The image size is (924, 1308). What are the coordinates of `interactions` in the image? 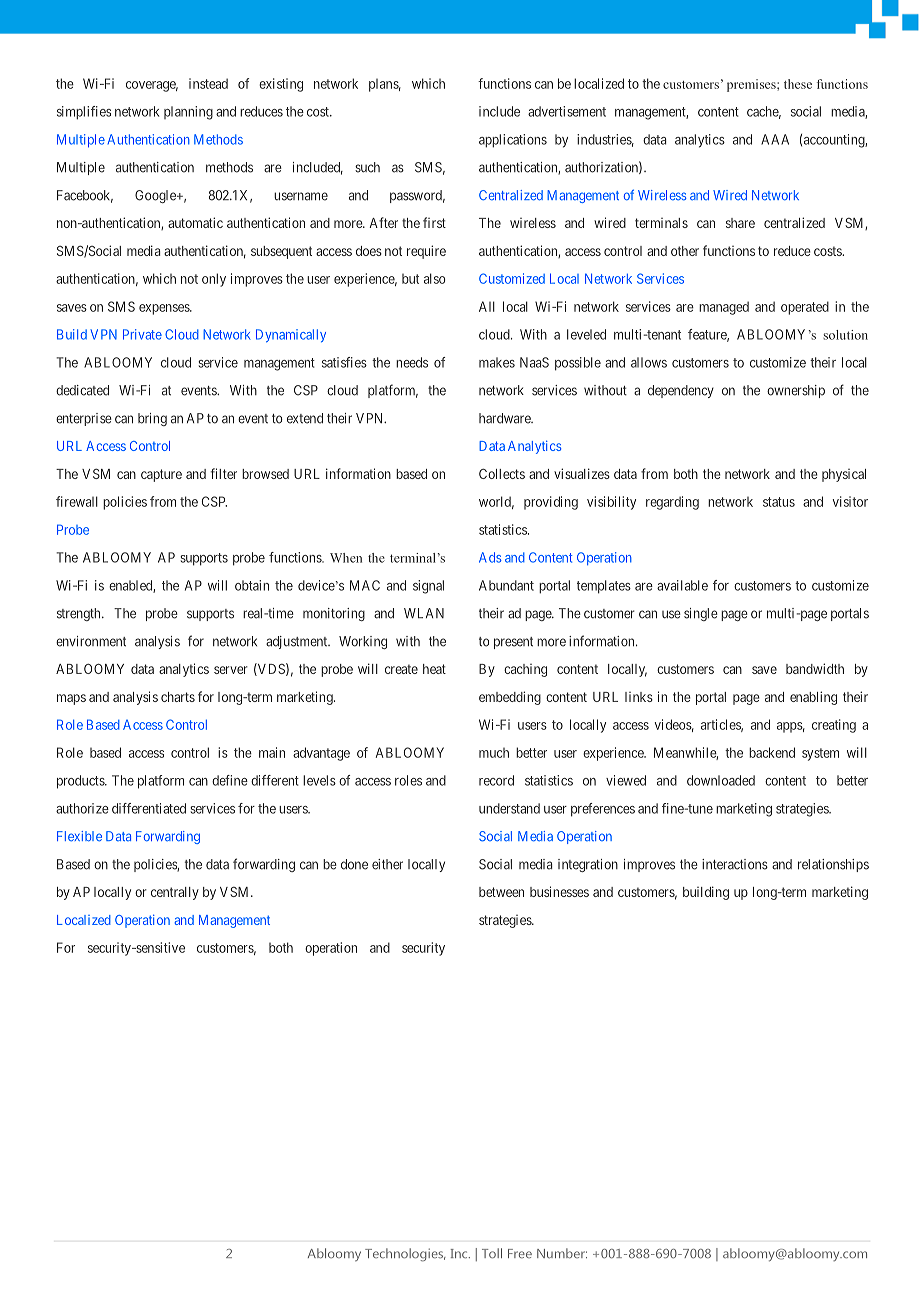 It's located at (735, 864).
